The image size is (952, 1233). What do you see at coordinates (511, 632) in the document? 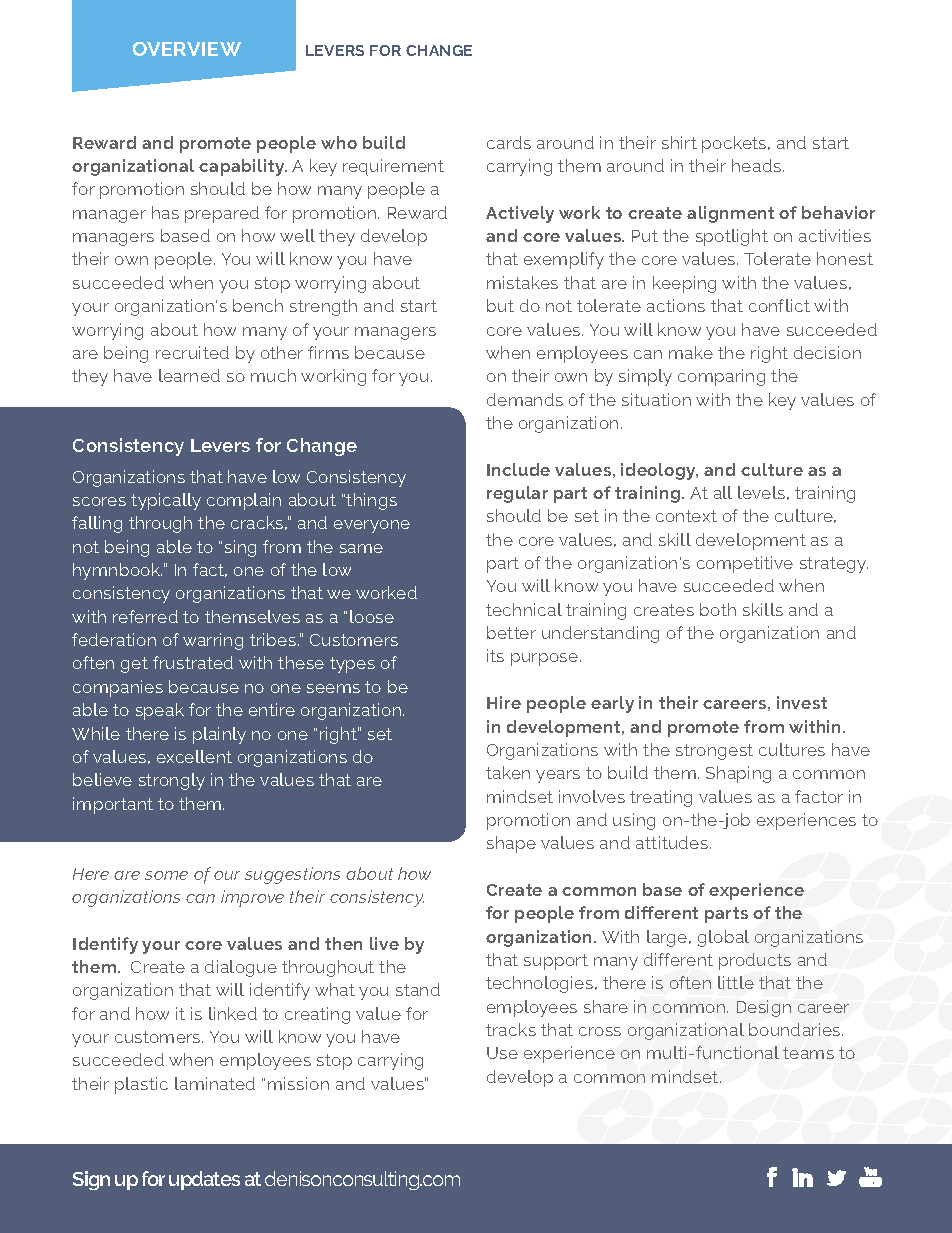
I see `better` at bounding box center [511, 632].
